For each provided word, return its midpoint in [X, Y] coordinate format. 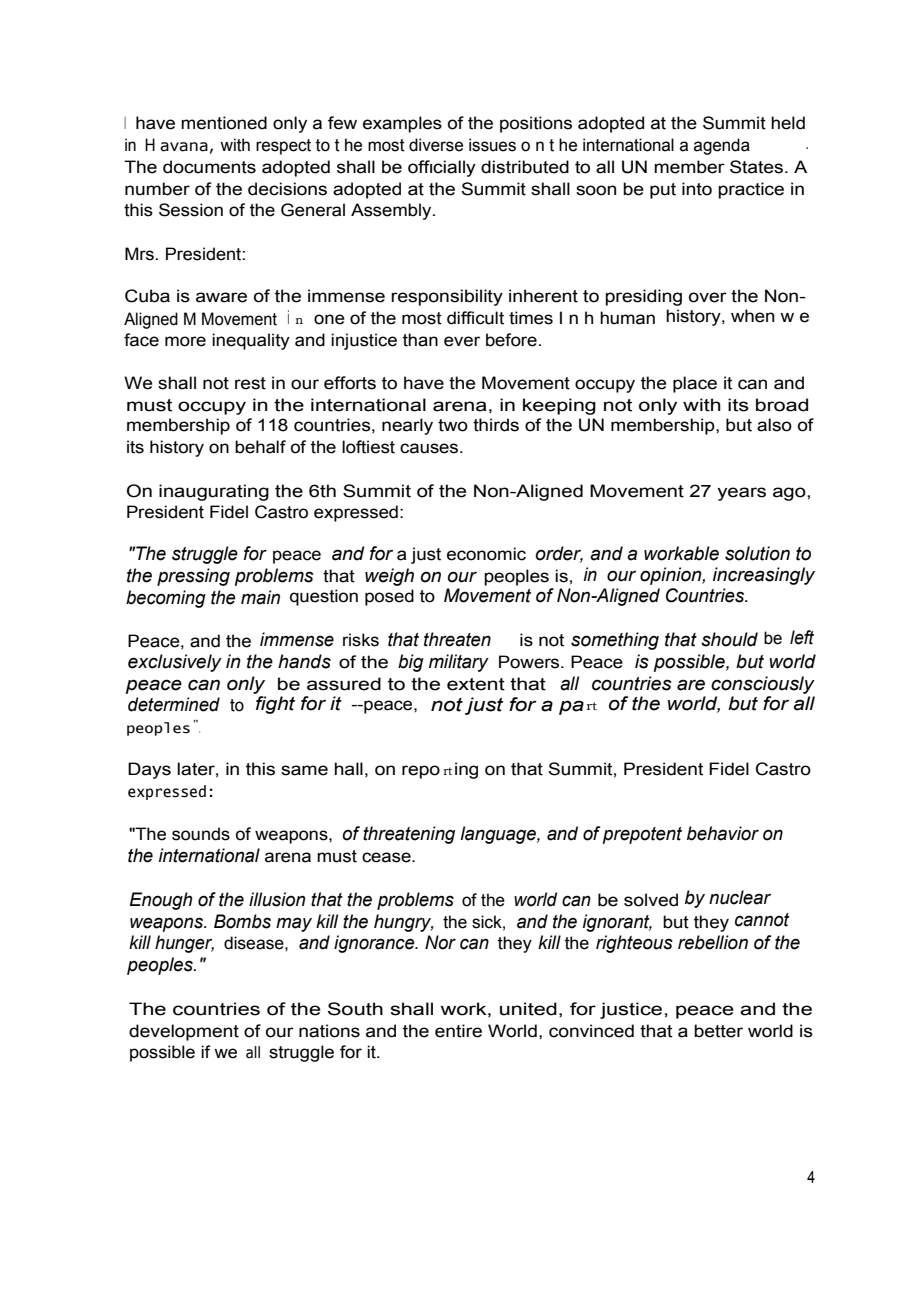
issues [492, 145]
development [184, 1032]
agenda [722, 146]
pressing [193, 577]
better [718, 1031]
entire [458, 1031]
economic [486, 554]
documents [209, 167]
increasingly [764, 576]
